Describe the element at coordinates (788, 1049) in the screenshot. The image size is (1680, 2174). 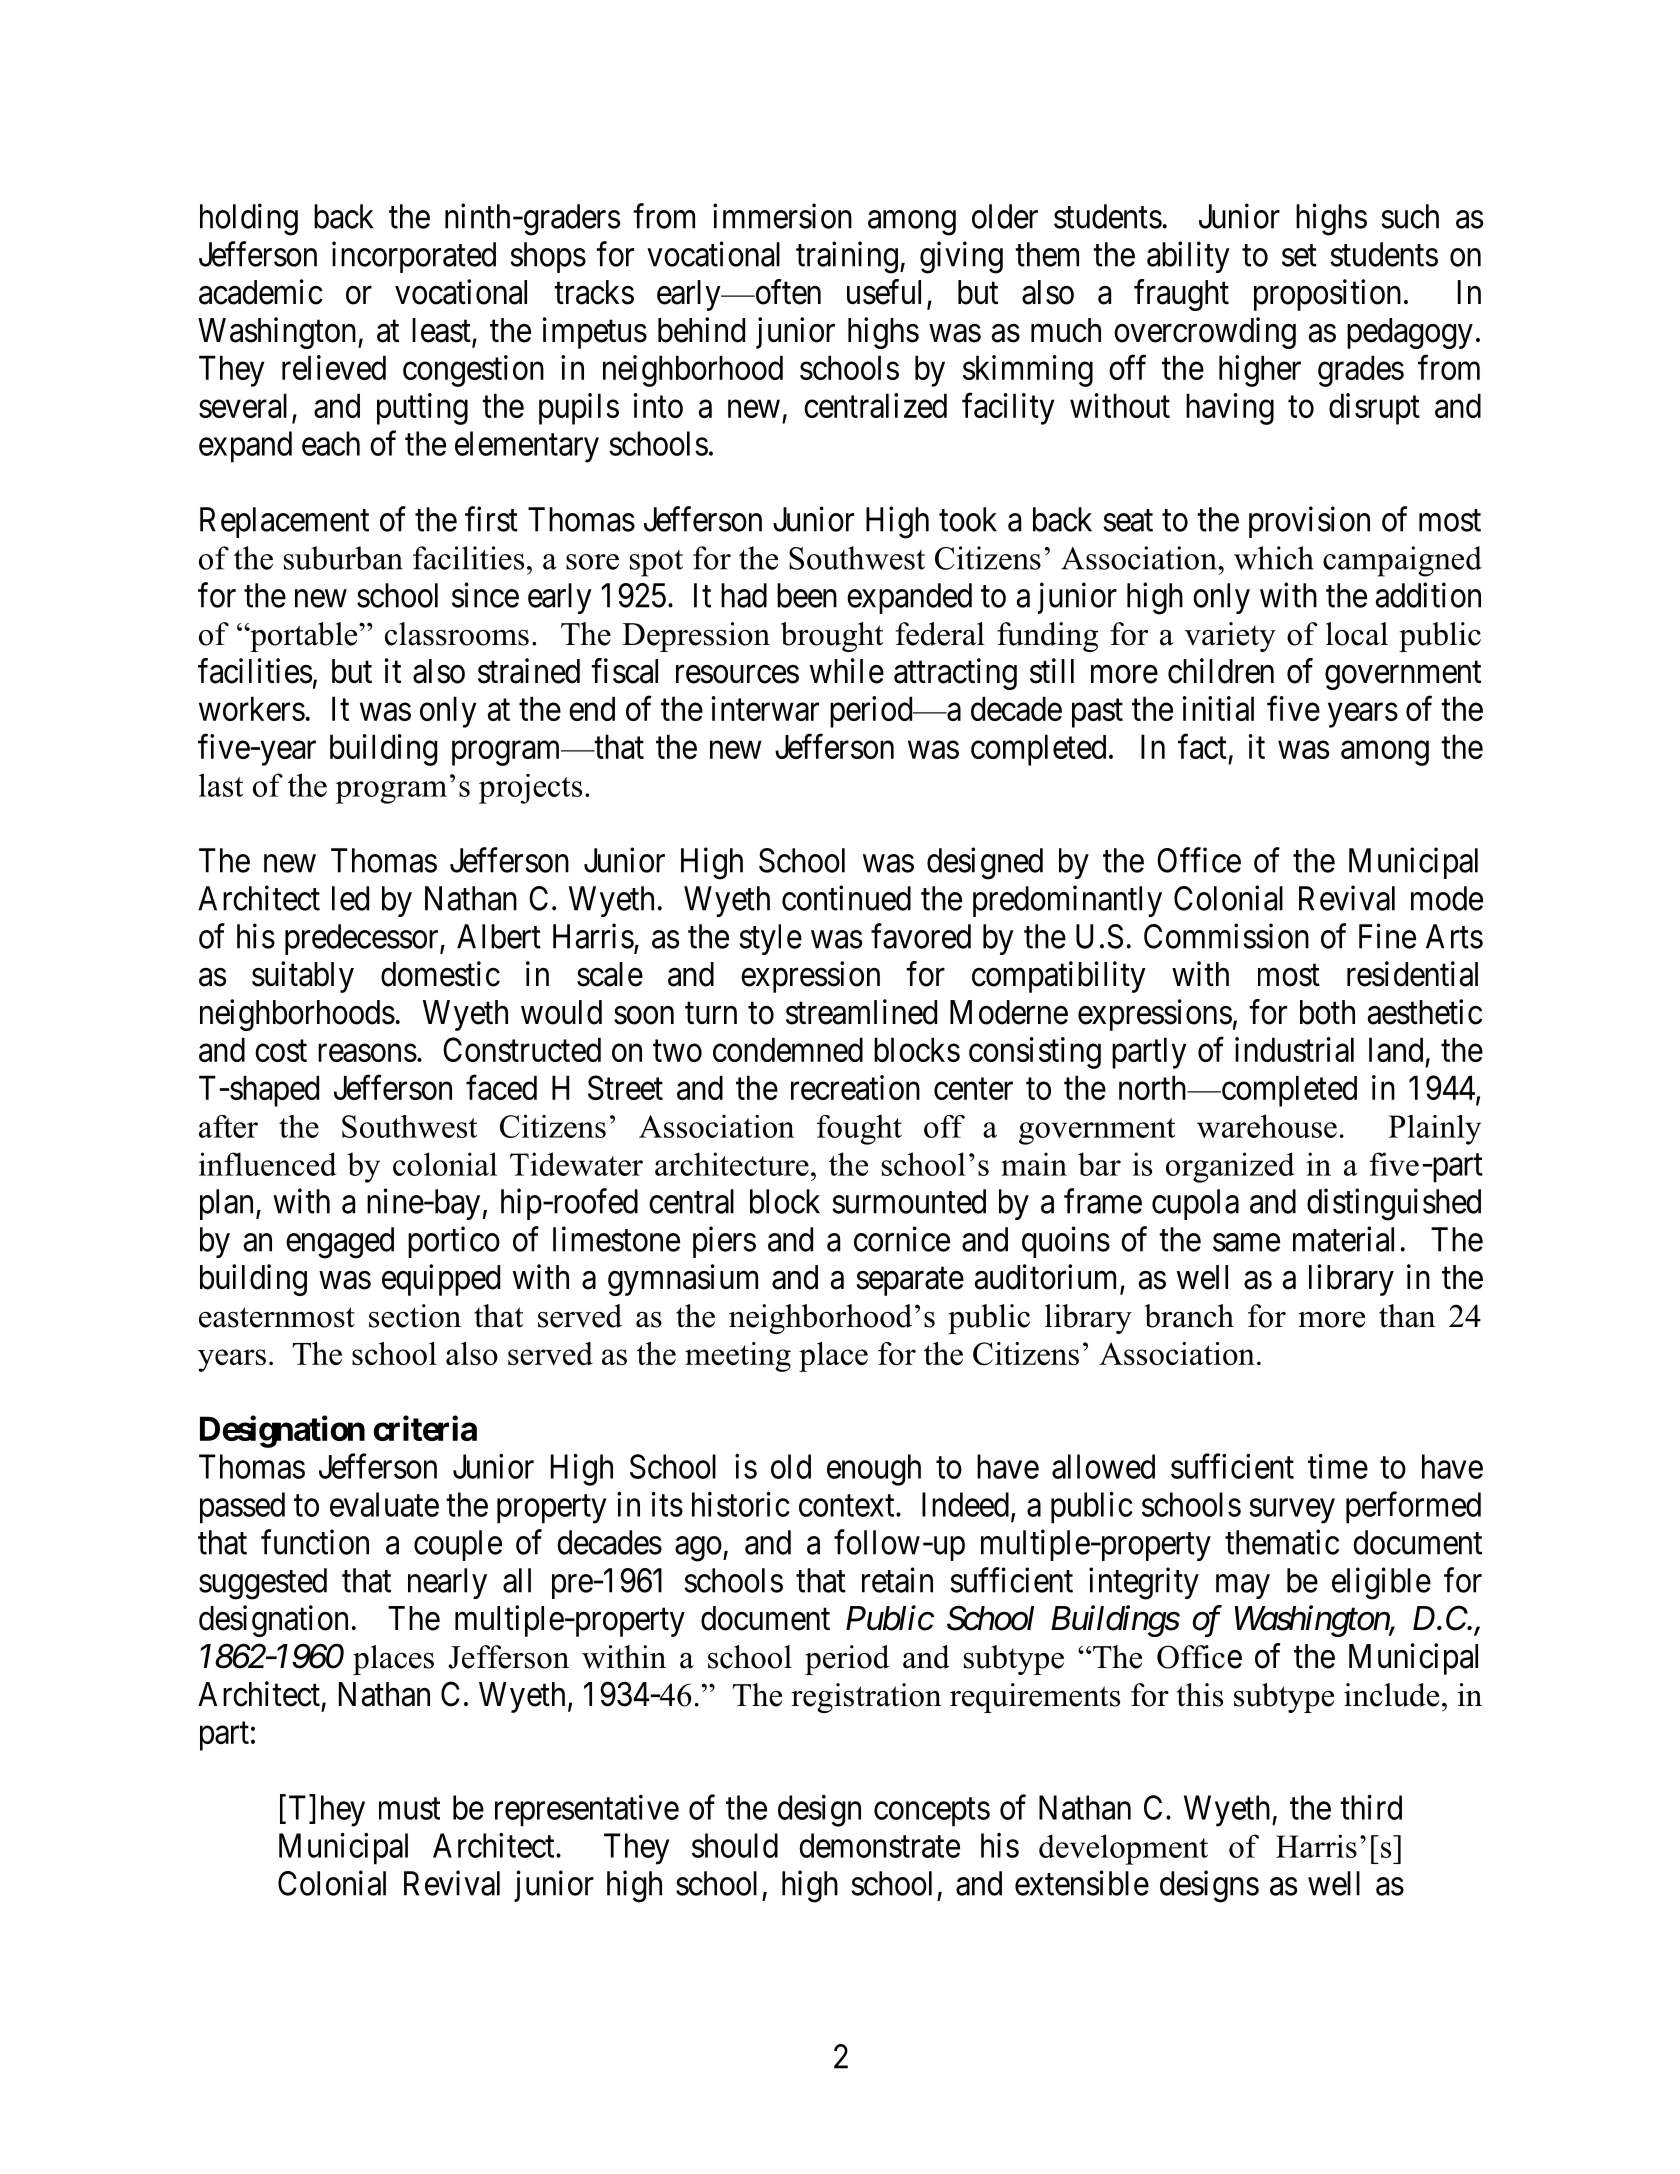
I see `condemned` at that location.
